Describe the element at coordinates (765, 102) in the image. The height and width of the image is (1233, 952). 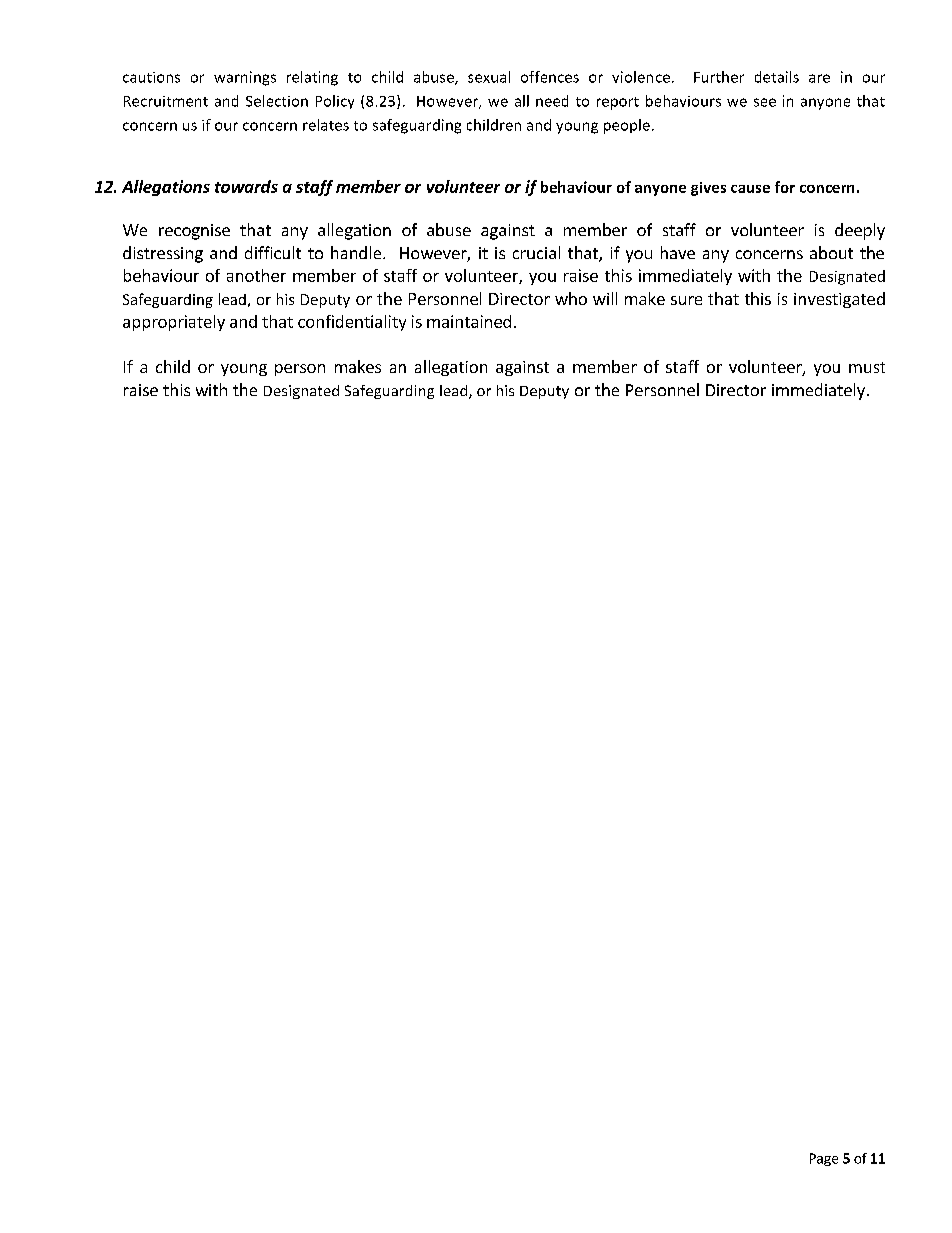
I see `see` at that location.
